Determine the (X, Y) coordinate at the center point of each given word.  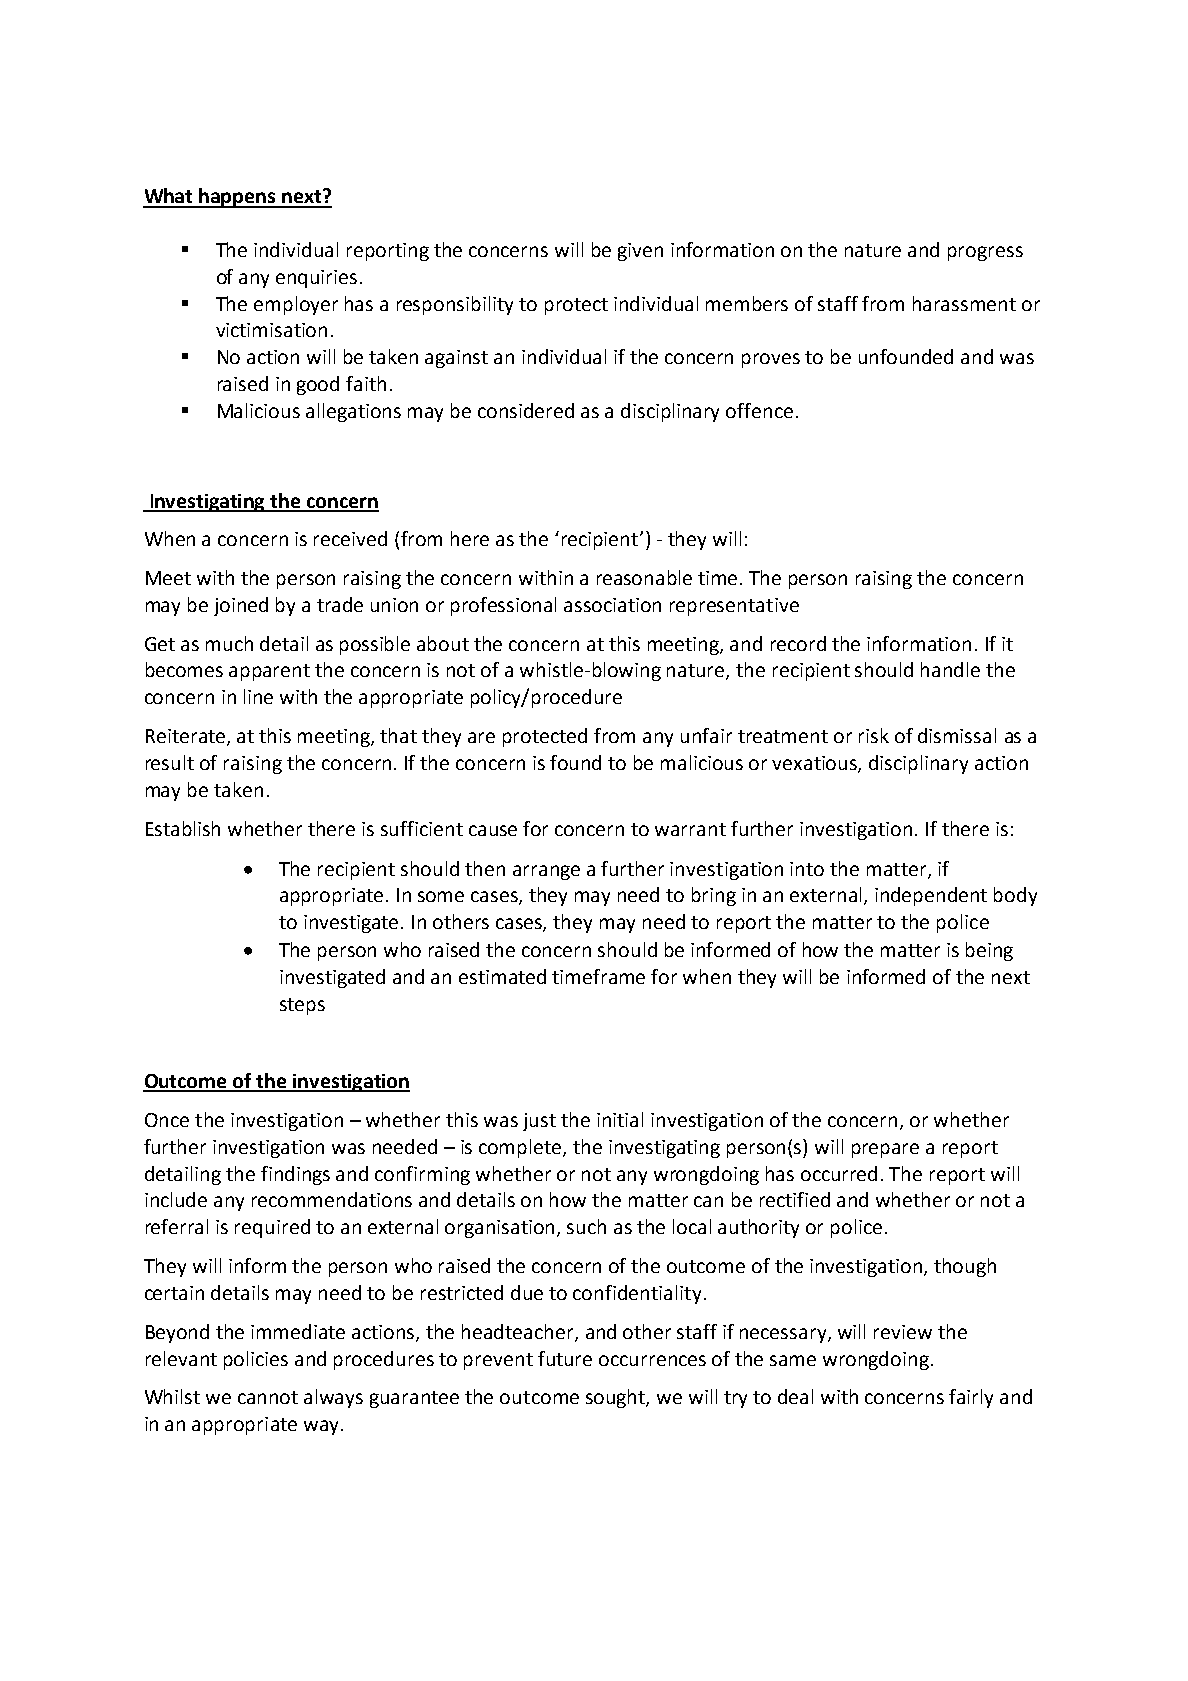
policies (256, 1360)
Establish (183, 828)
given (640, 252)
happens (238, 198)
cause (493, 830)
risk (874, 735)
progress (985, 253)
